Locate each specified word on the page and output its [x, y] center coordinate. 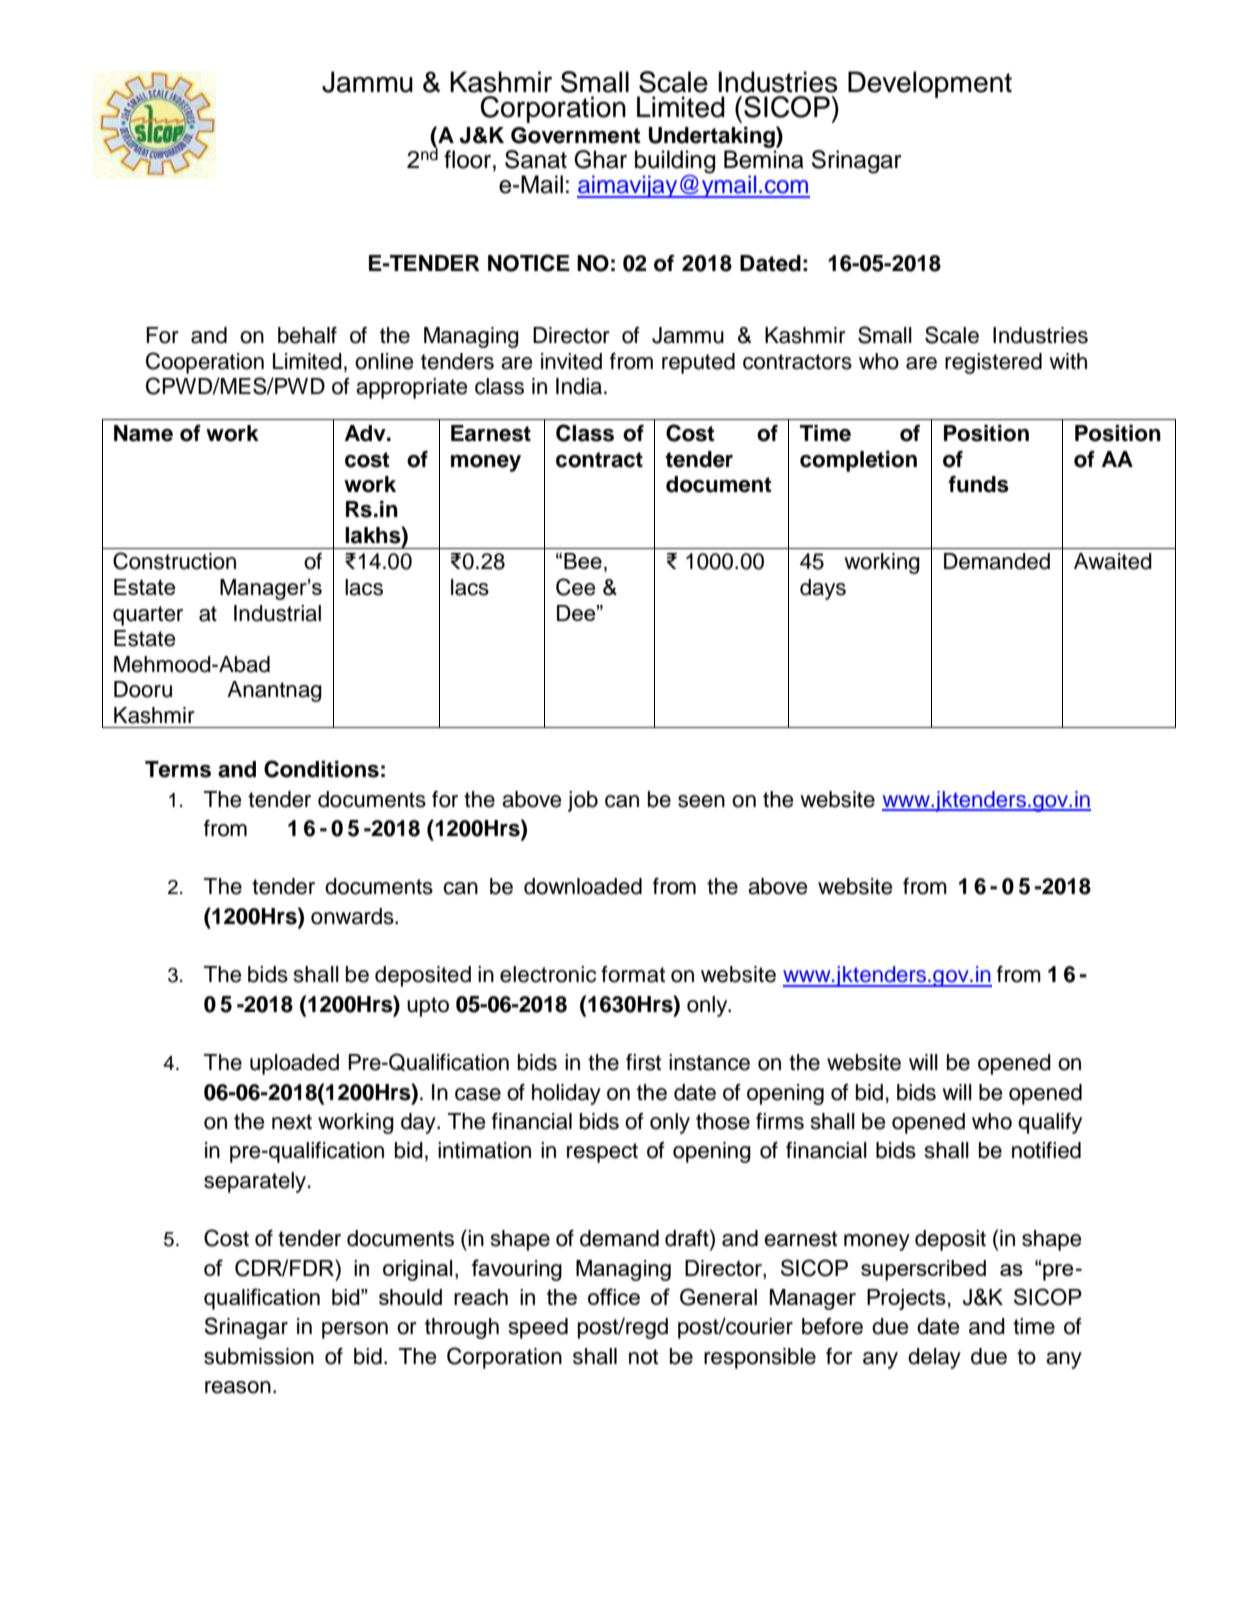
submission [259, 1356]
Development [930, 84]
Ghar [600, 159]
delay [934, 1358]
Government [576, 135]
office [614, 1296]
